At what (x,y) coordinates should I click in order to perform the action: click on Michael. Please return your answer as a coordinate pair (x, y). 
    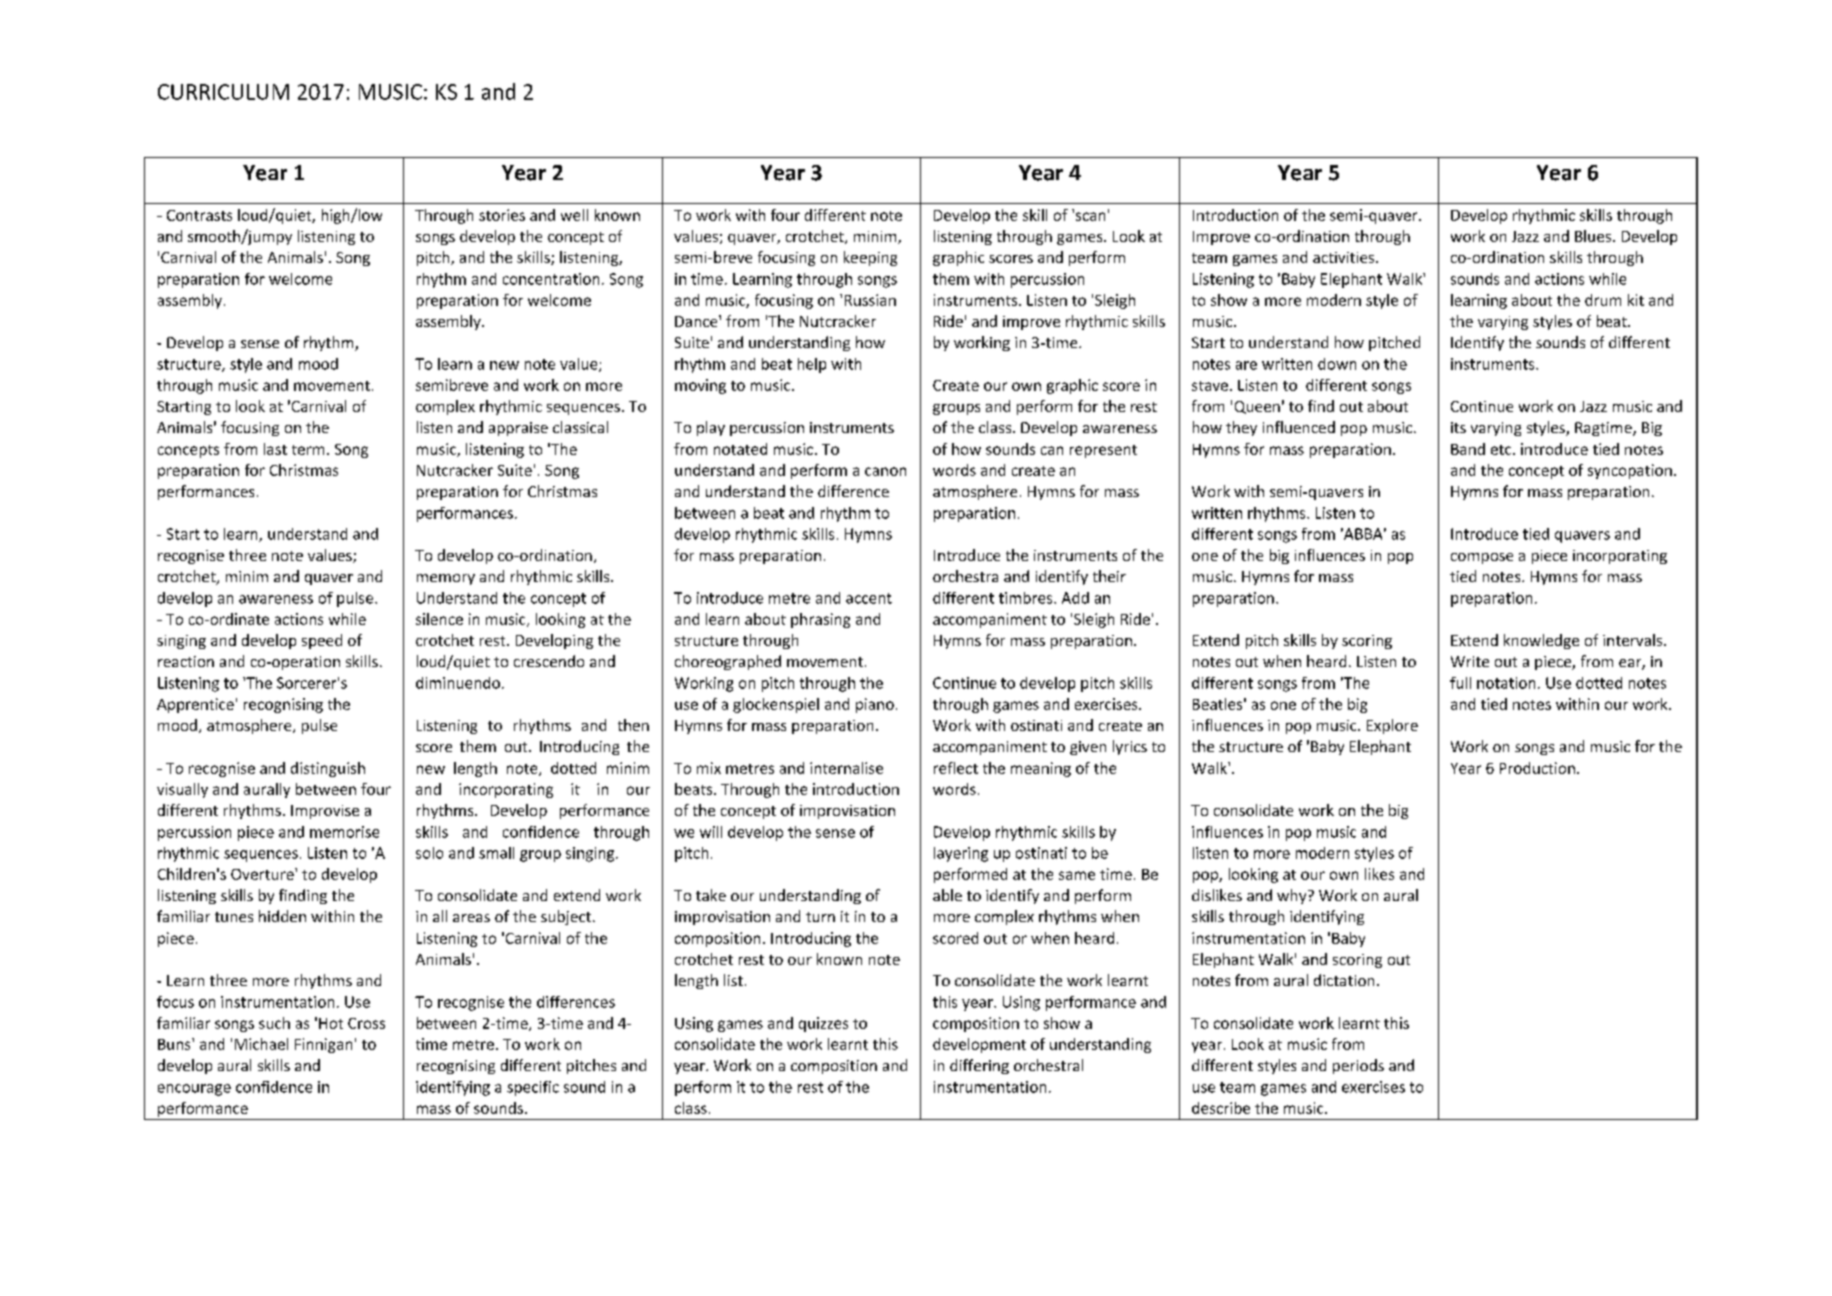
    Looking at the image, I should click on (261, 1044).
